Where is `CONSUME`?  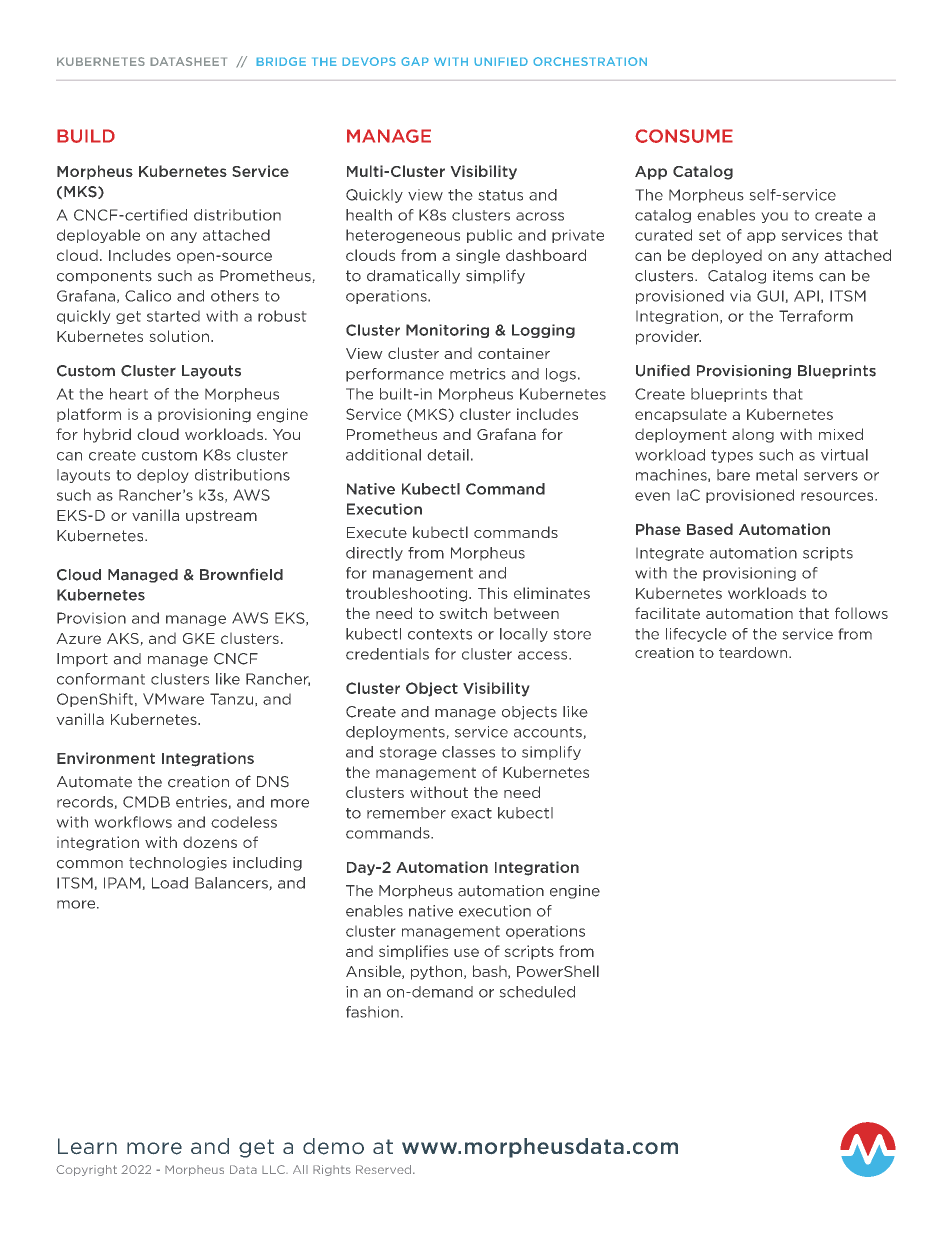 CONSUME is located at coordinates (684, 136).
